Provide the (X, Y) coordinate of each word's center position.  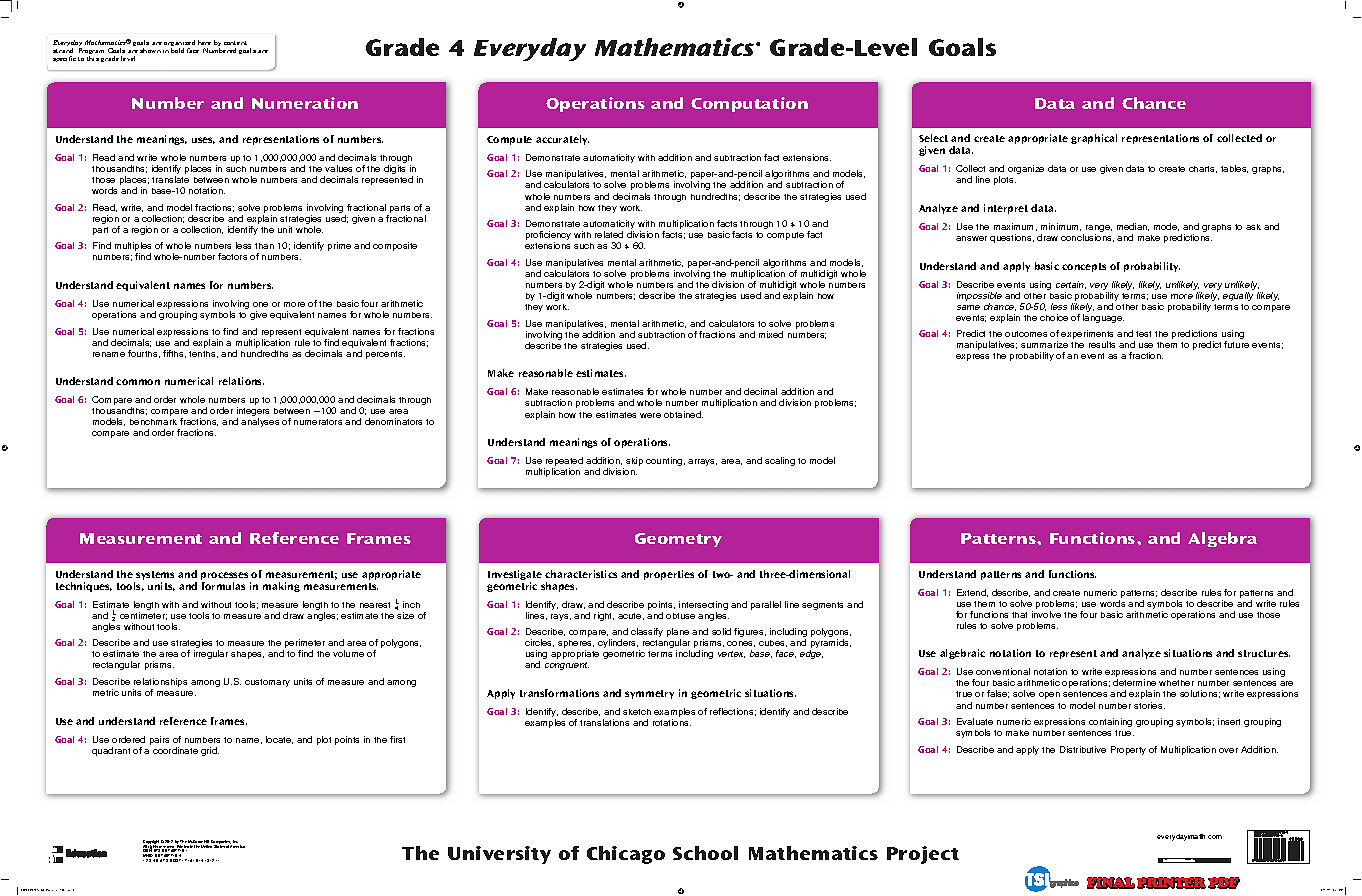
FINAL (1111, 883)
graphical (1094, 139)
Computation (749, 104)
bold (177, 50)
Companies (221, 843)
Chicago (626, 855)
